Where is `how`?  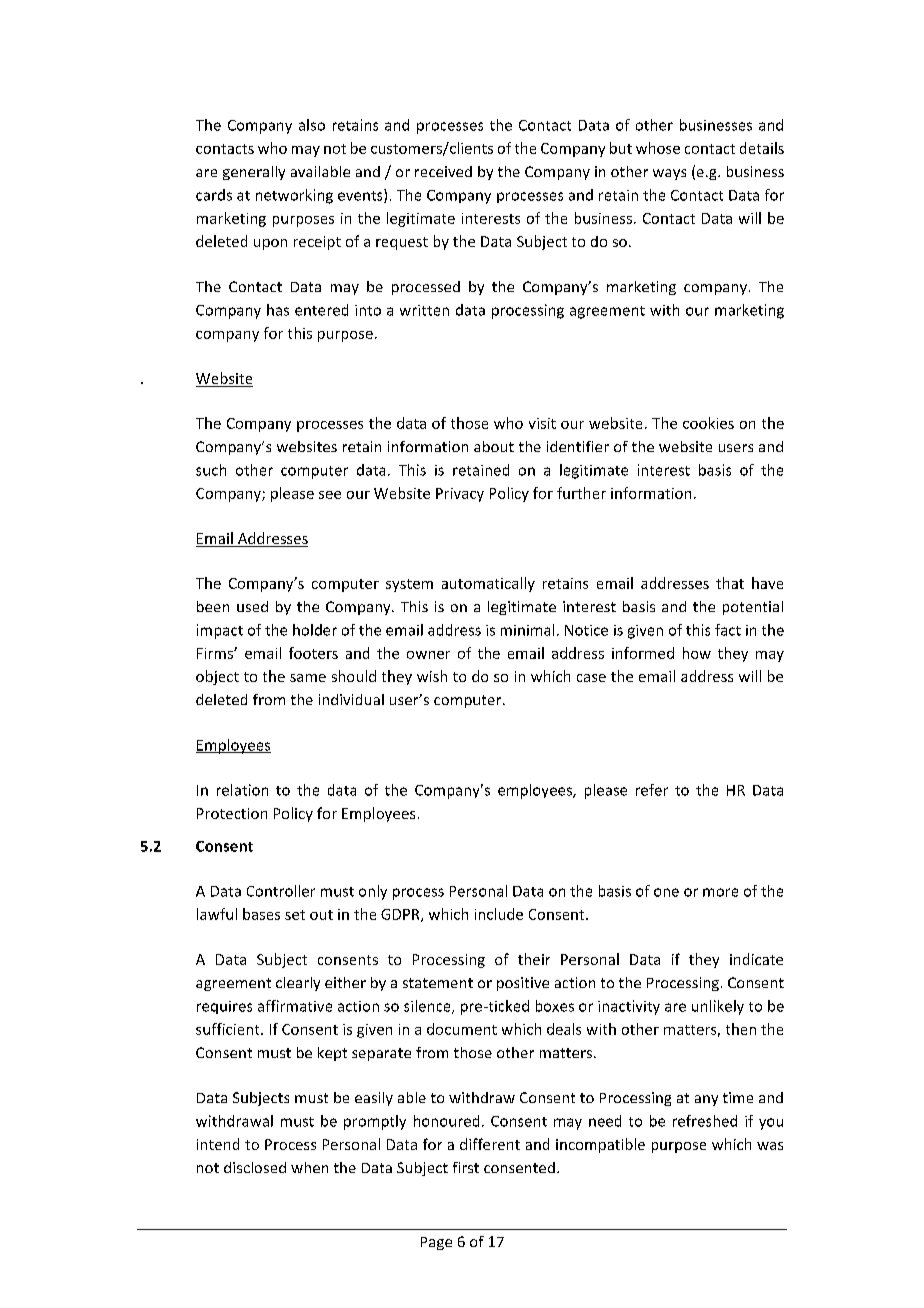
how is located at coordinates (697, 653).
